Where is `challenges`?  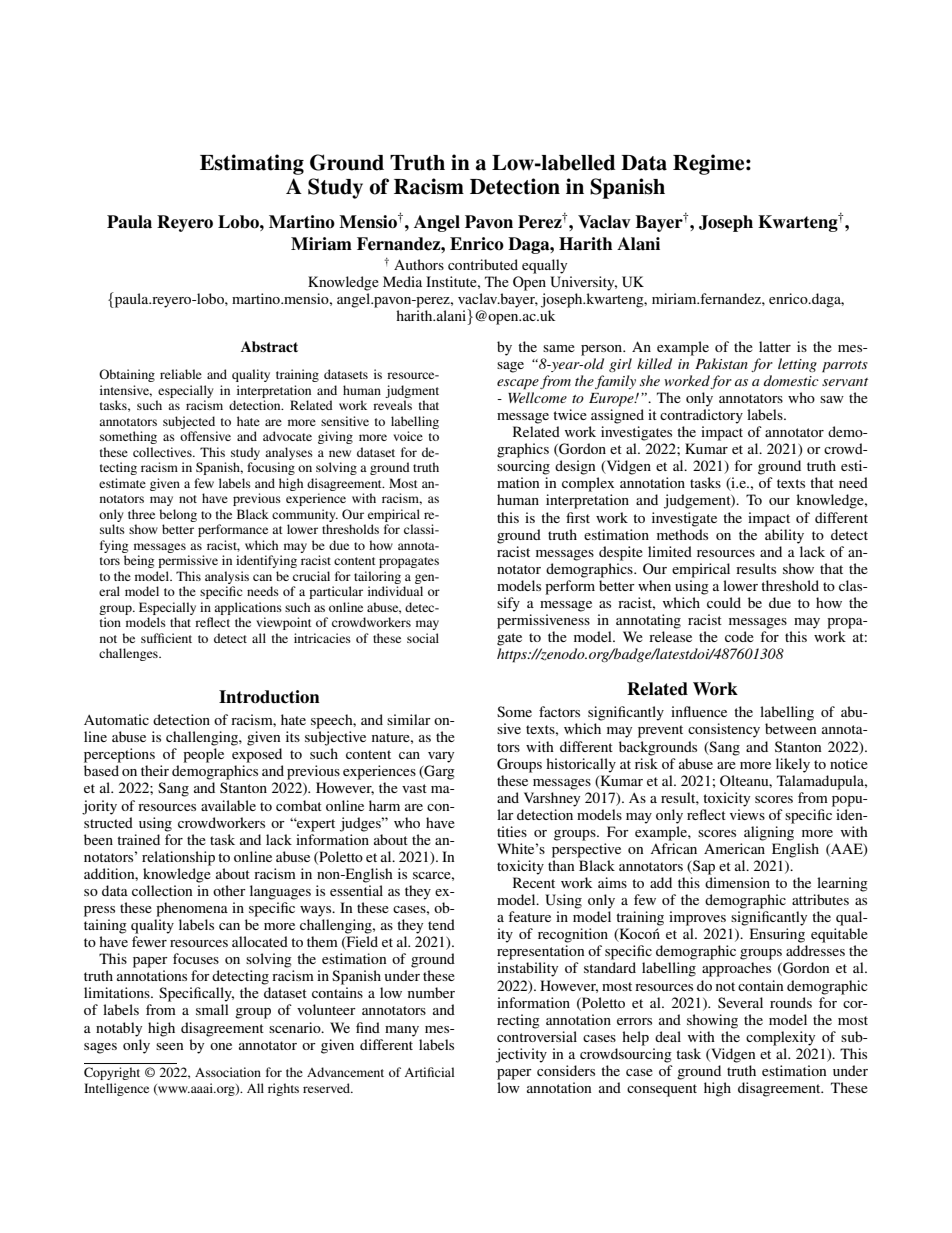
challenges is located at coordinates (129, 654).
